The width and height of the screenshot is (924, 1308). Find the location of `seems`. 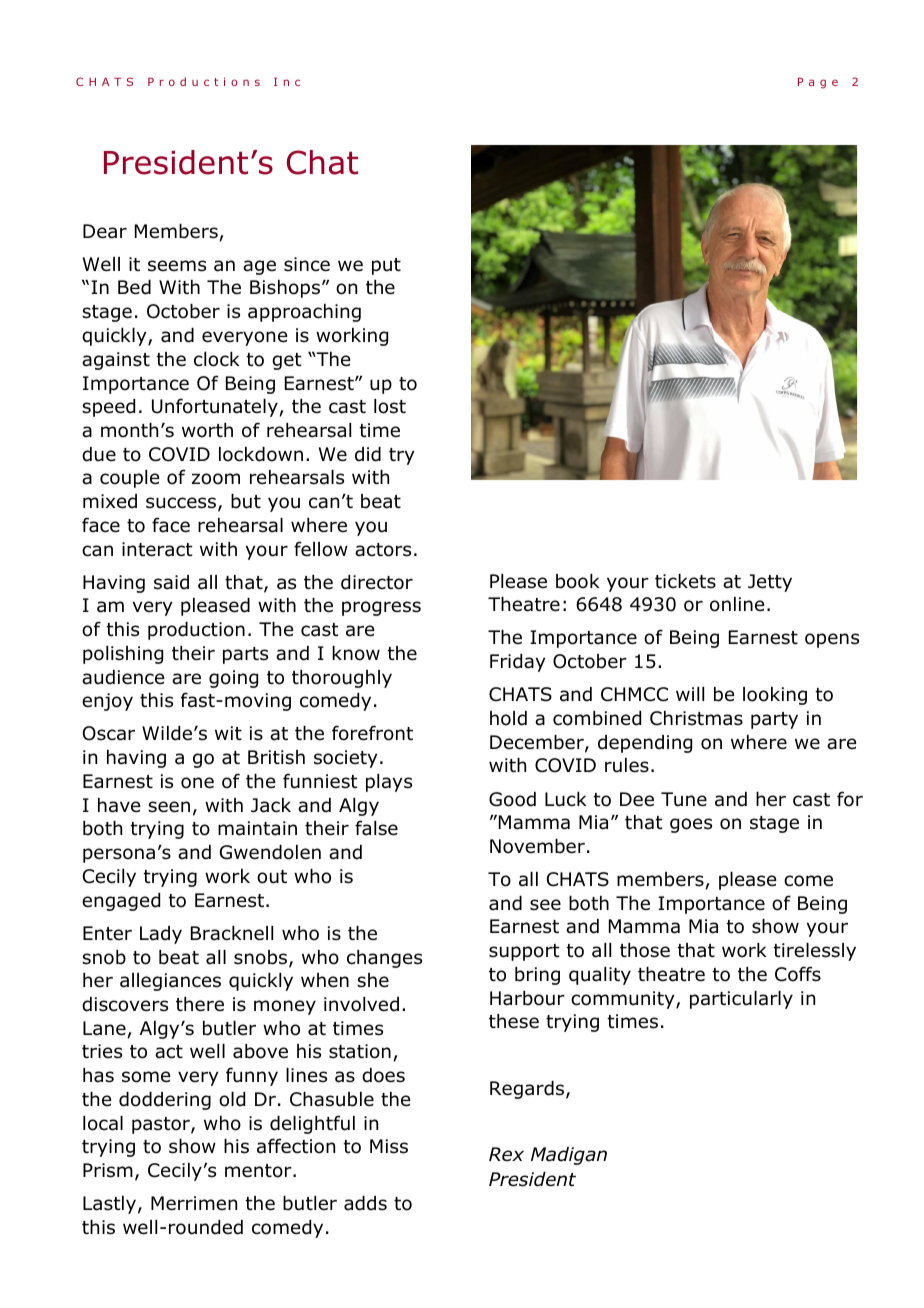

seems is located at coordinates (177, 266).
